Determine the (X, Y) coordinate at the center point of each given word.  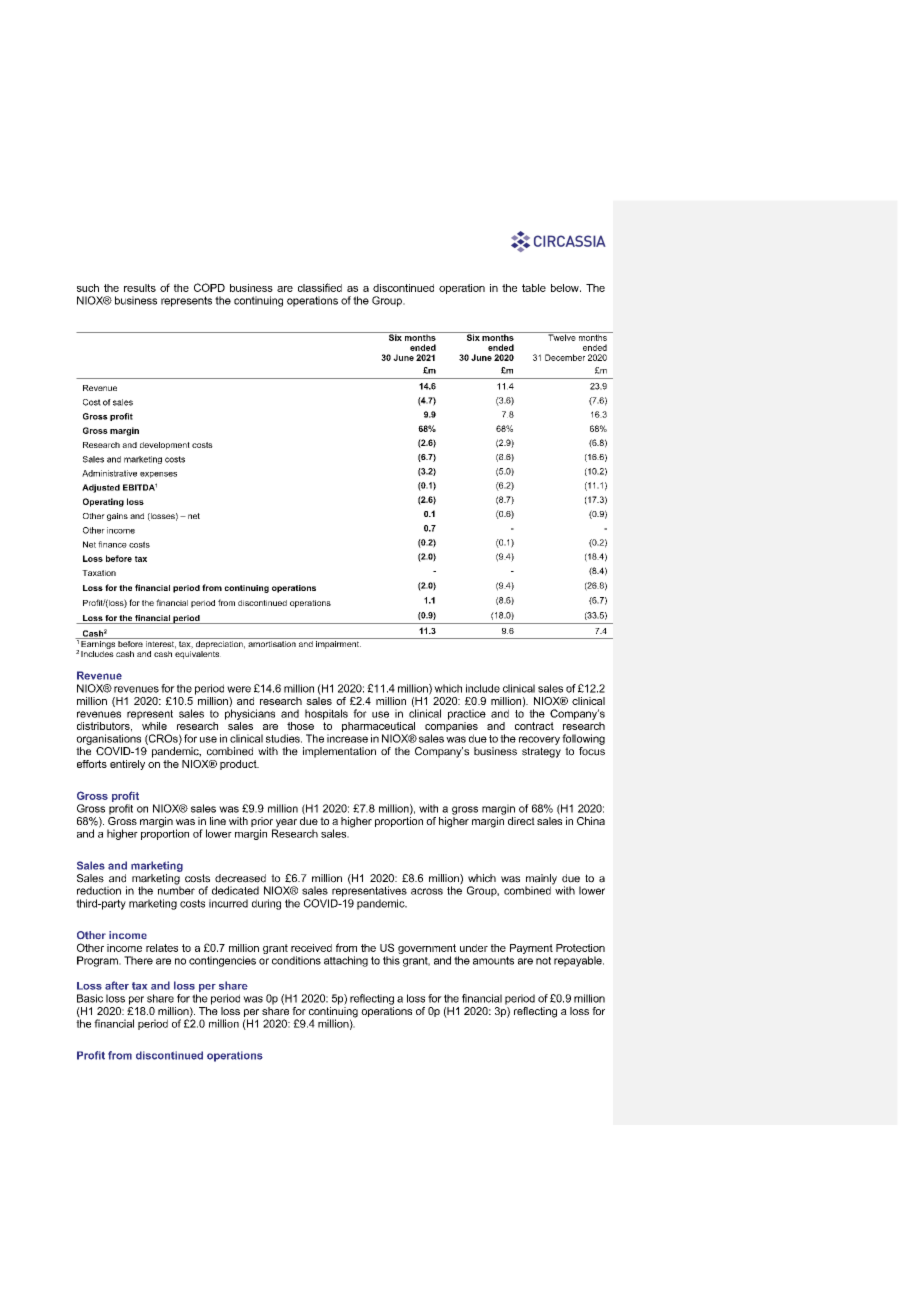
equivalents (198, 653)
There (138, 960)
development (165, 446)
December (565, 357)
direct (521, 821)
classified (320, 287)
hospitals (326, 714)
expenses (158, 475)
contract (534, 726)
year (285, 824)
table (534, 288)
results (140, 288)
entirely (127, 765)
